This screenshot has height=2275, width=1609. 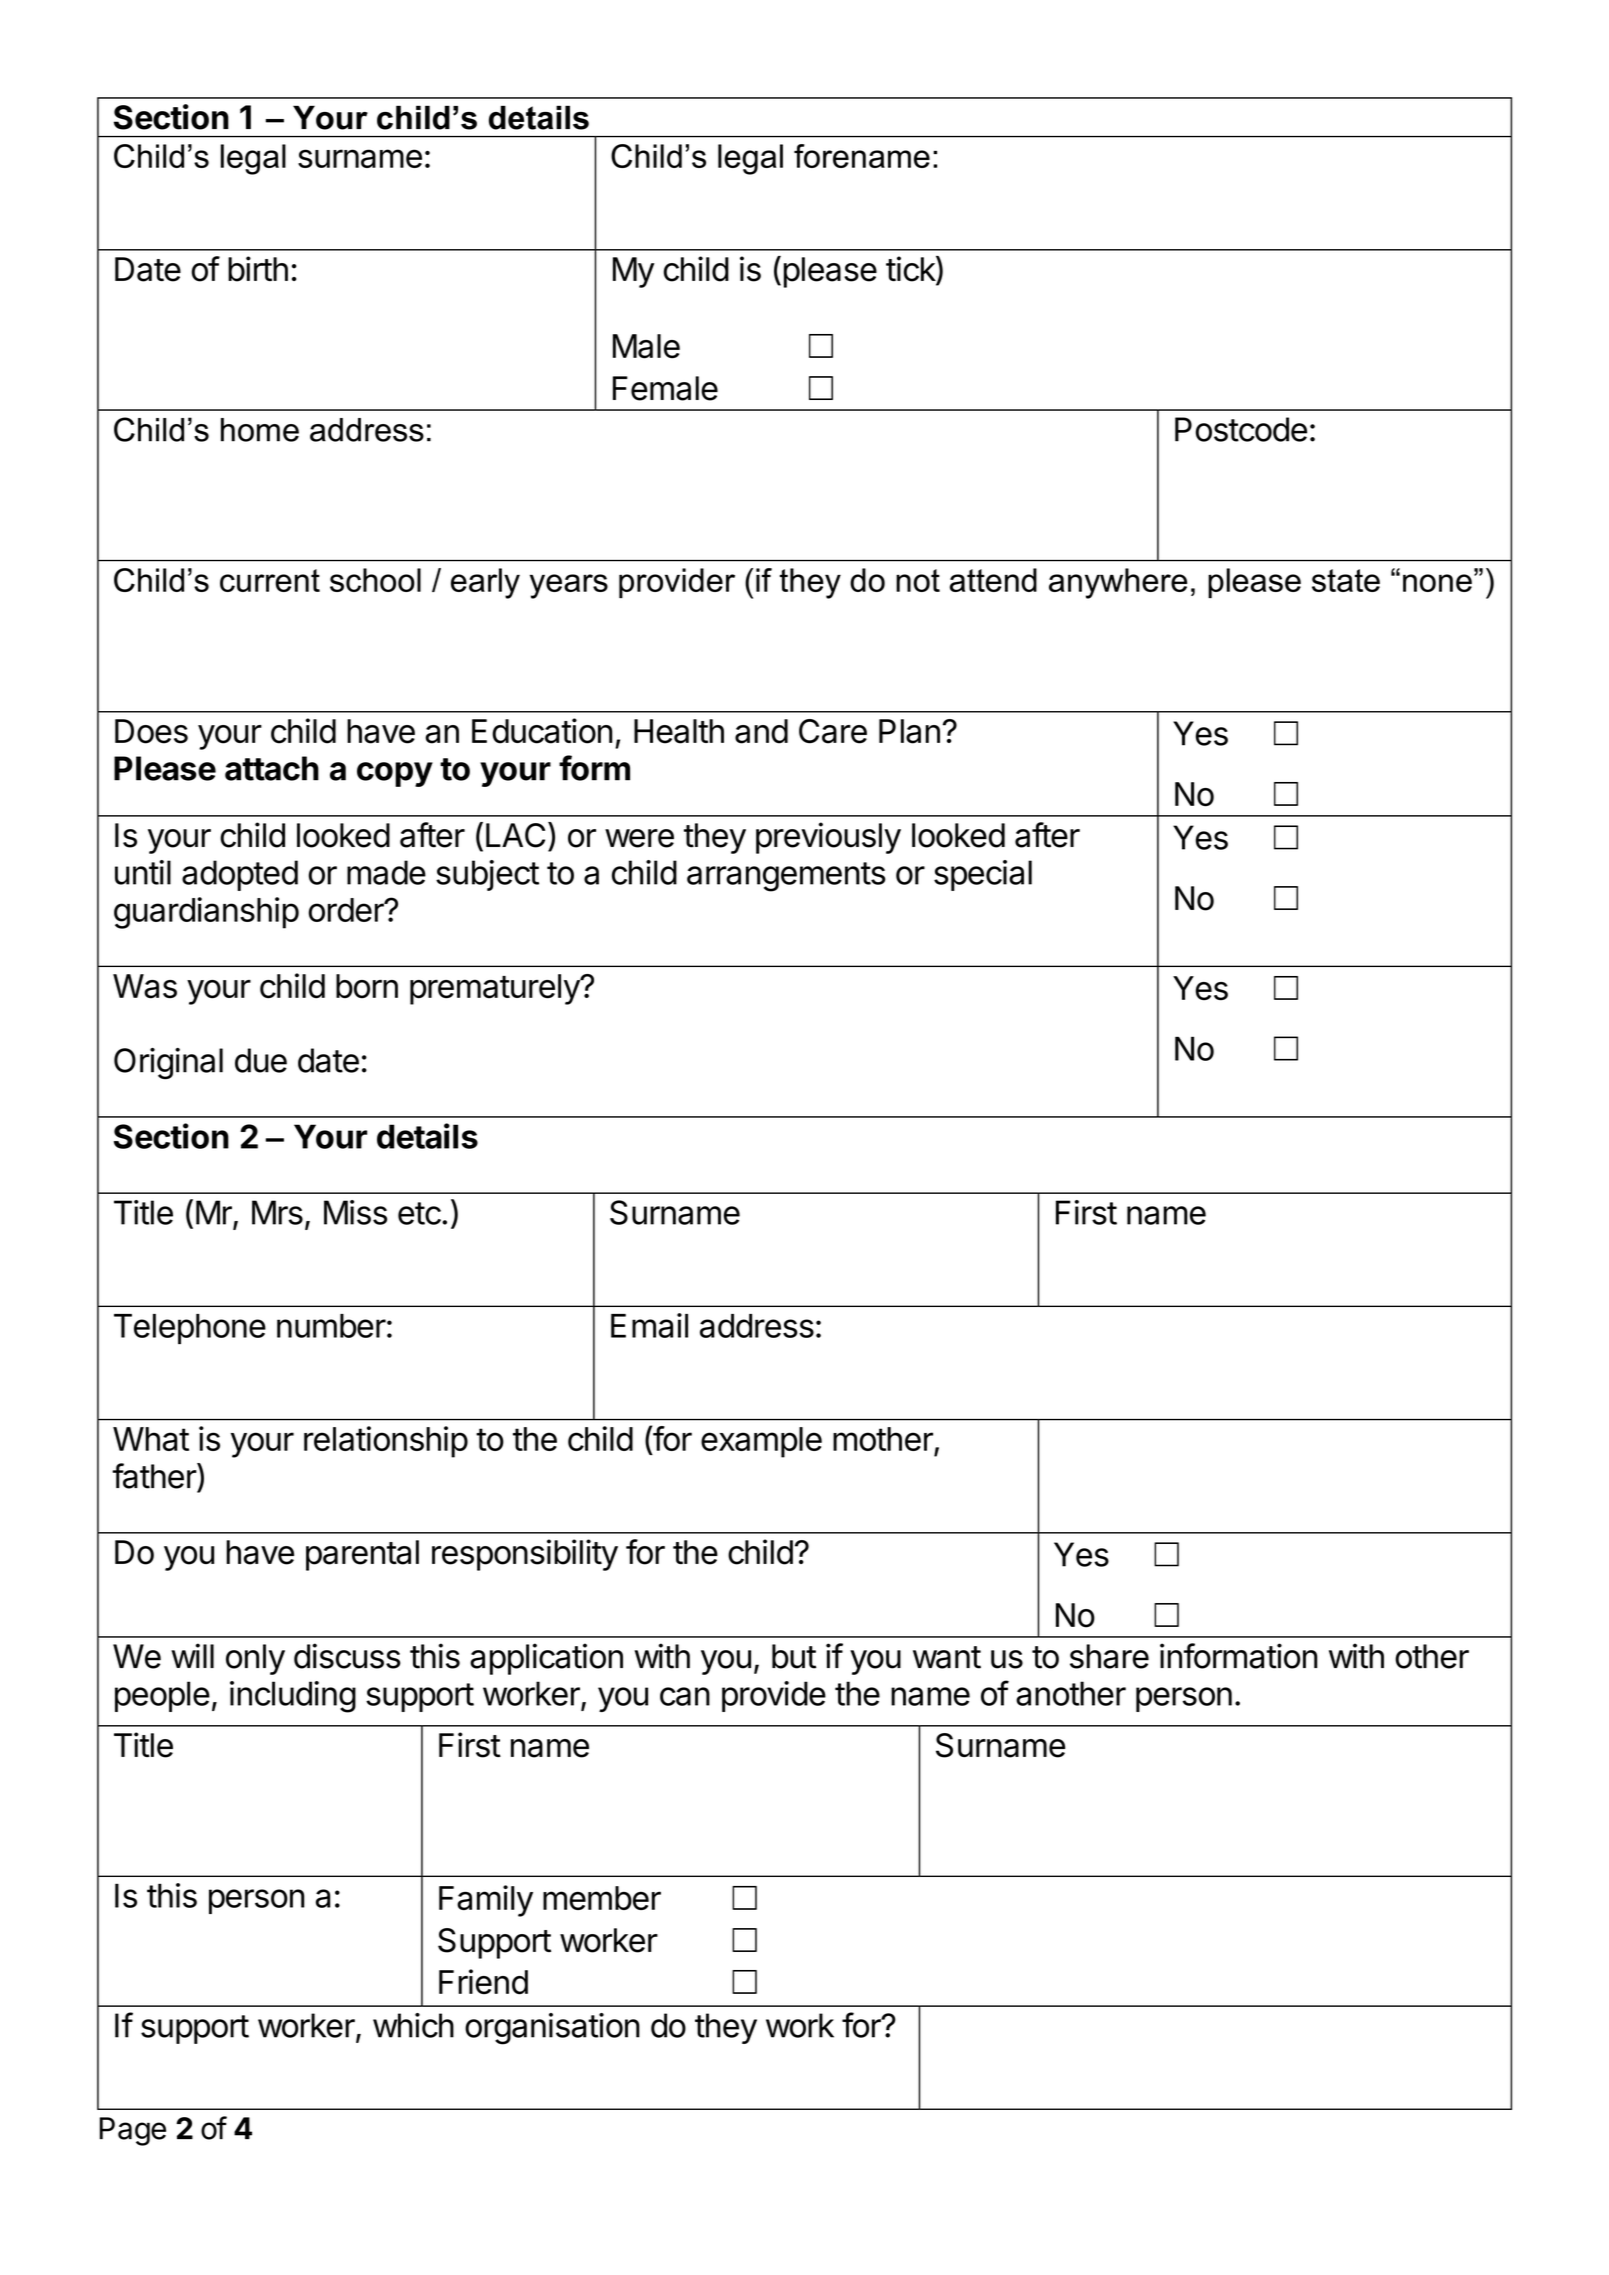 I want to click on parental, so click(x=362, y=1555).
